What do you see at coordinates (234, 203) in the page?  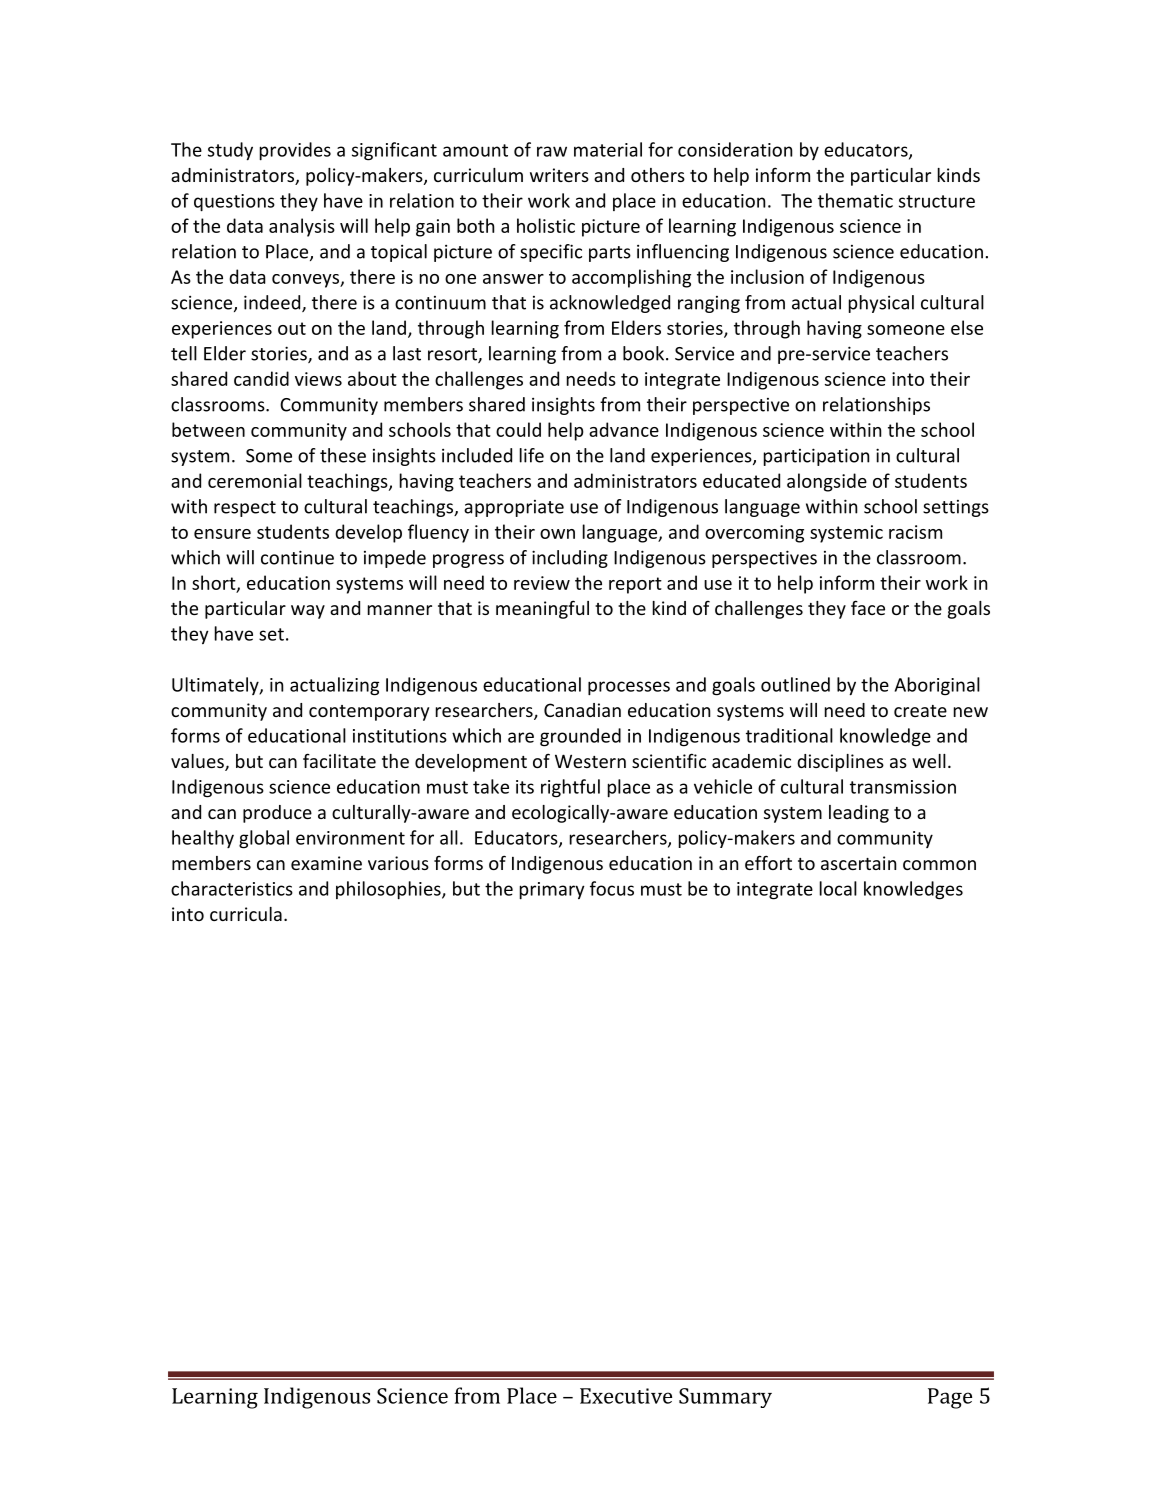 I see `questions` at bounding box center [234, 203].
